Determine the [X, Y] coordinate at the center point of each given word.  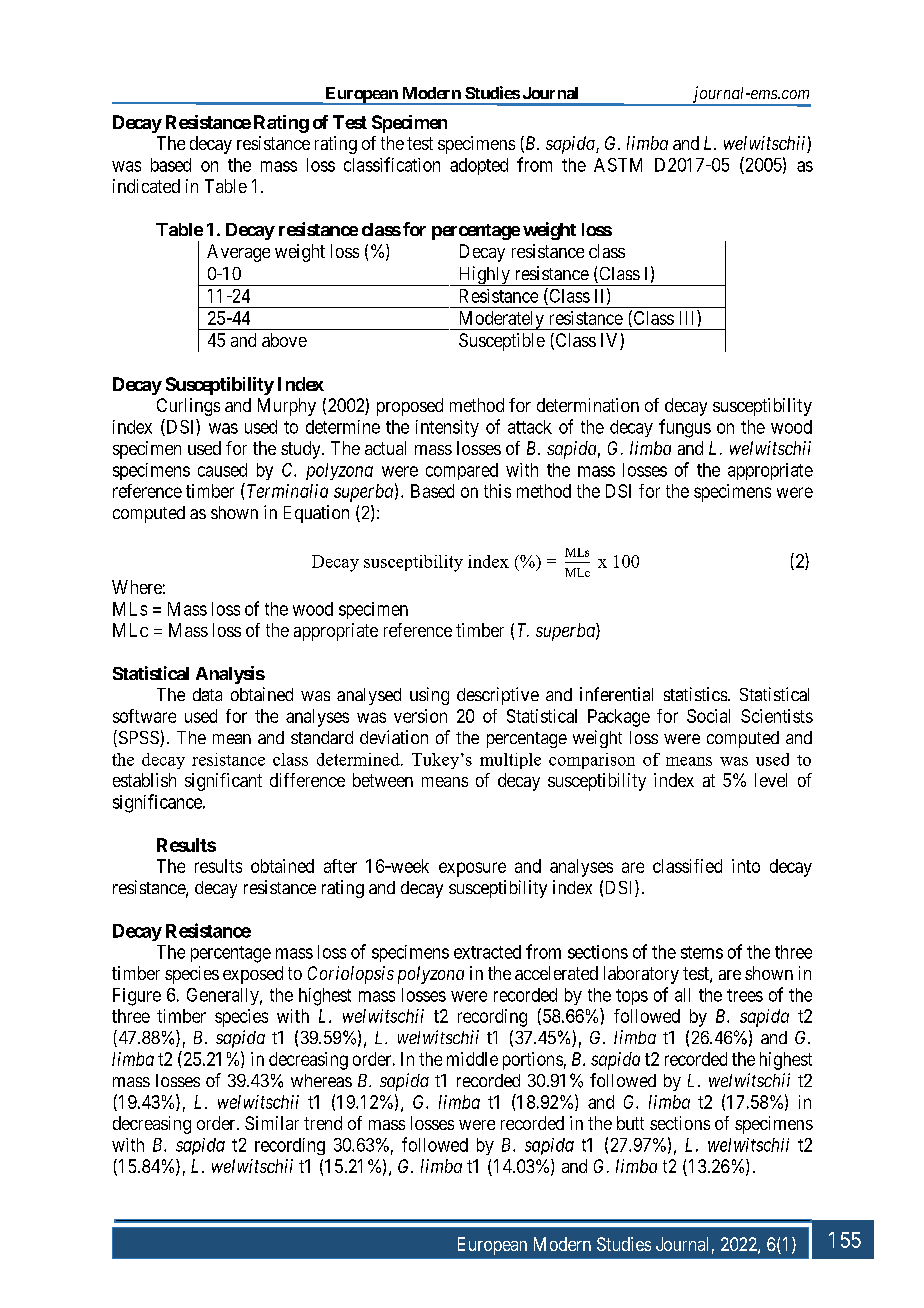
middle [472, 1059]
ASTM [618, 165]
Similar [272, 1123]
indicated [146, 186]
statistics [695, 694]
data [207, 694]
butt [630, 1123]
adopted [479, 166]
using [429, 696]
